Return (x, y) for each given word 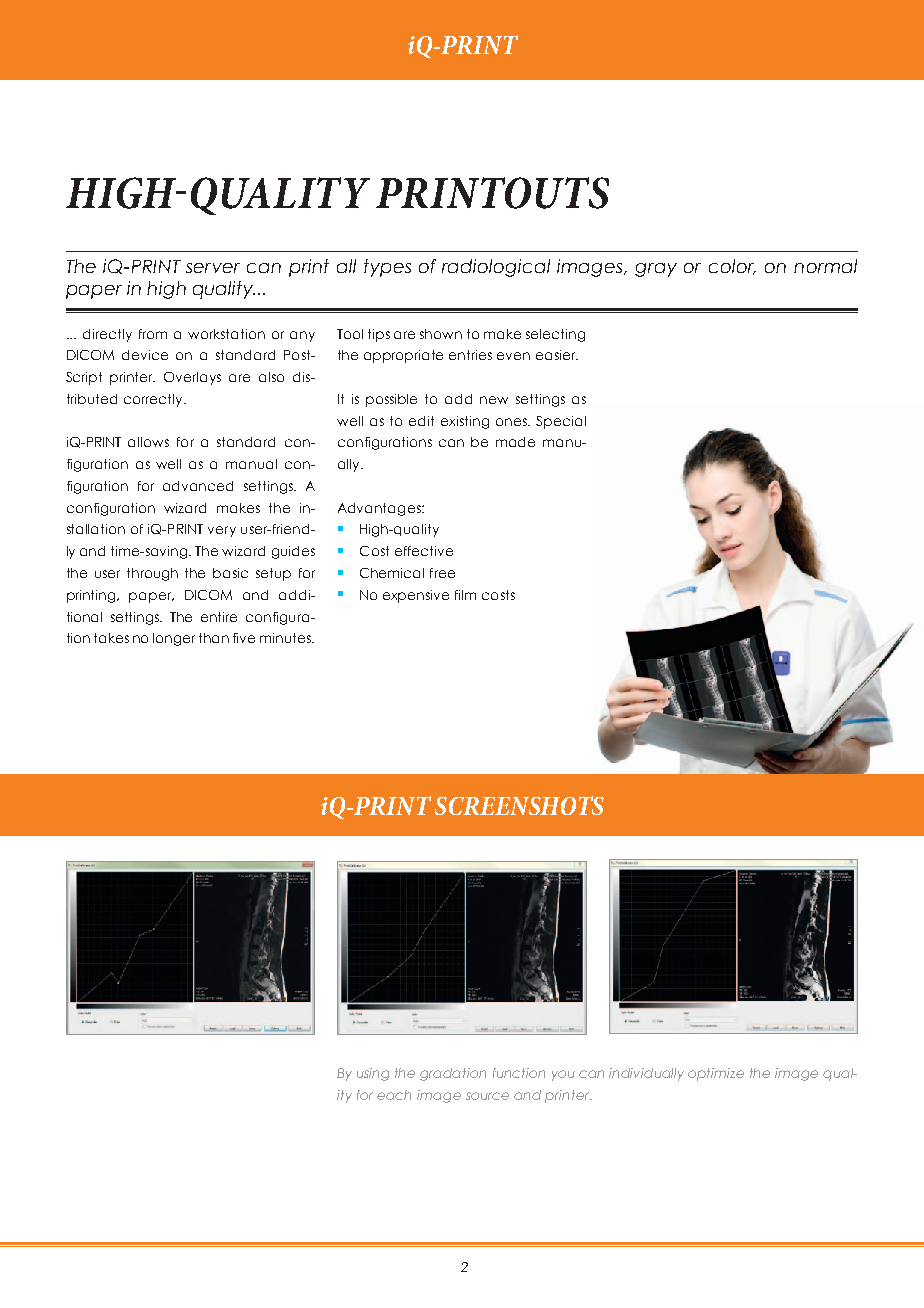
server (213, 268)
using (373, 1074)
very (222, 531)
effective (424, 551)
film (465, 595)
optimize (716, 1074)
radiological (496, 268)
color (732, 267)
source (487, 1096)
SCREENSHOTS (519, 805)
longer (174, 639)
